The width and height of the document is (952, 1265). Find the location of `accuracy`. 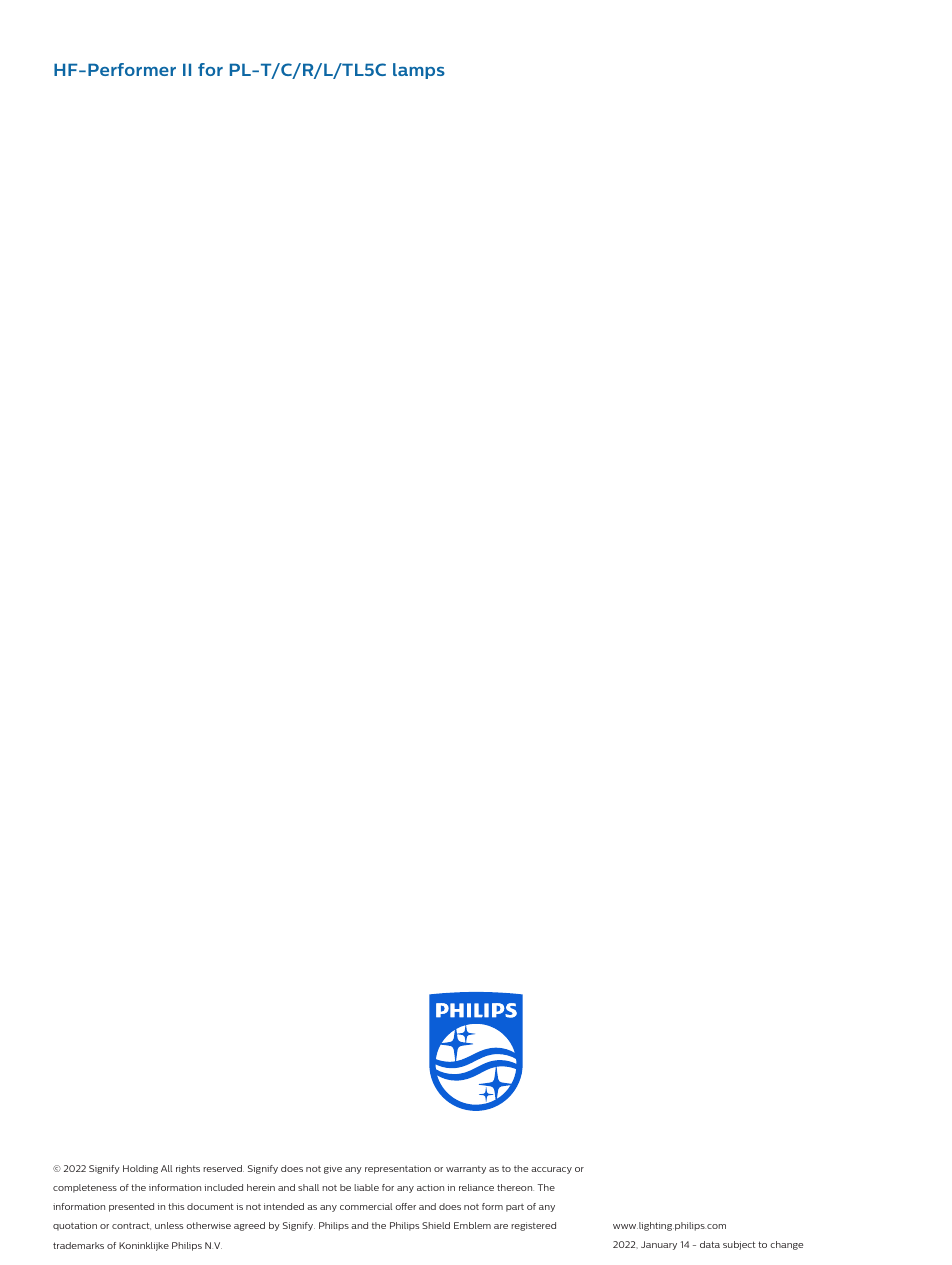

accuracy is located at coordinates (551, 1170).
